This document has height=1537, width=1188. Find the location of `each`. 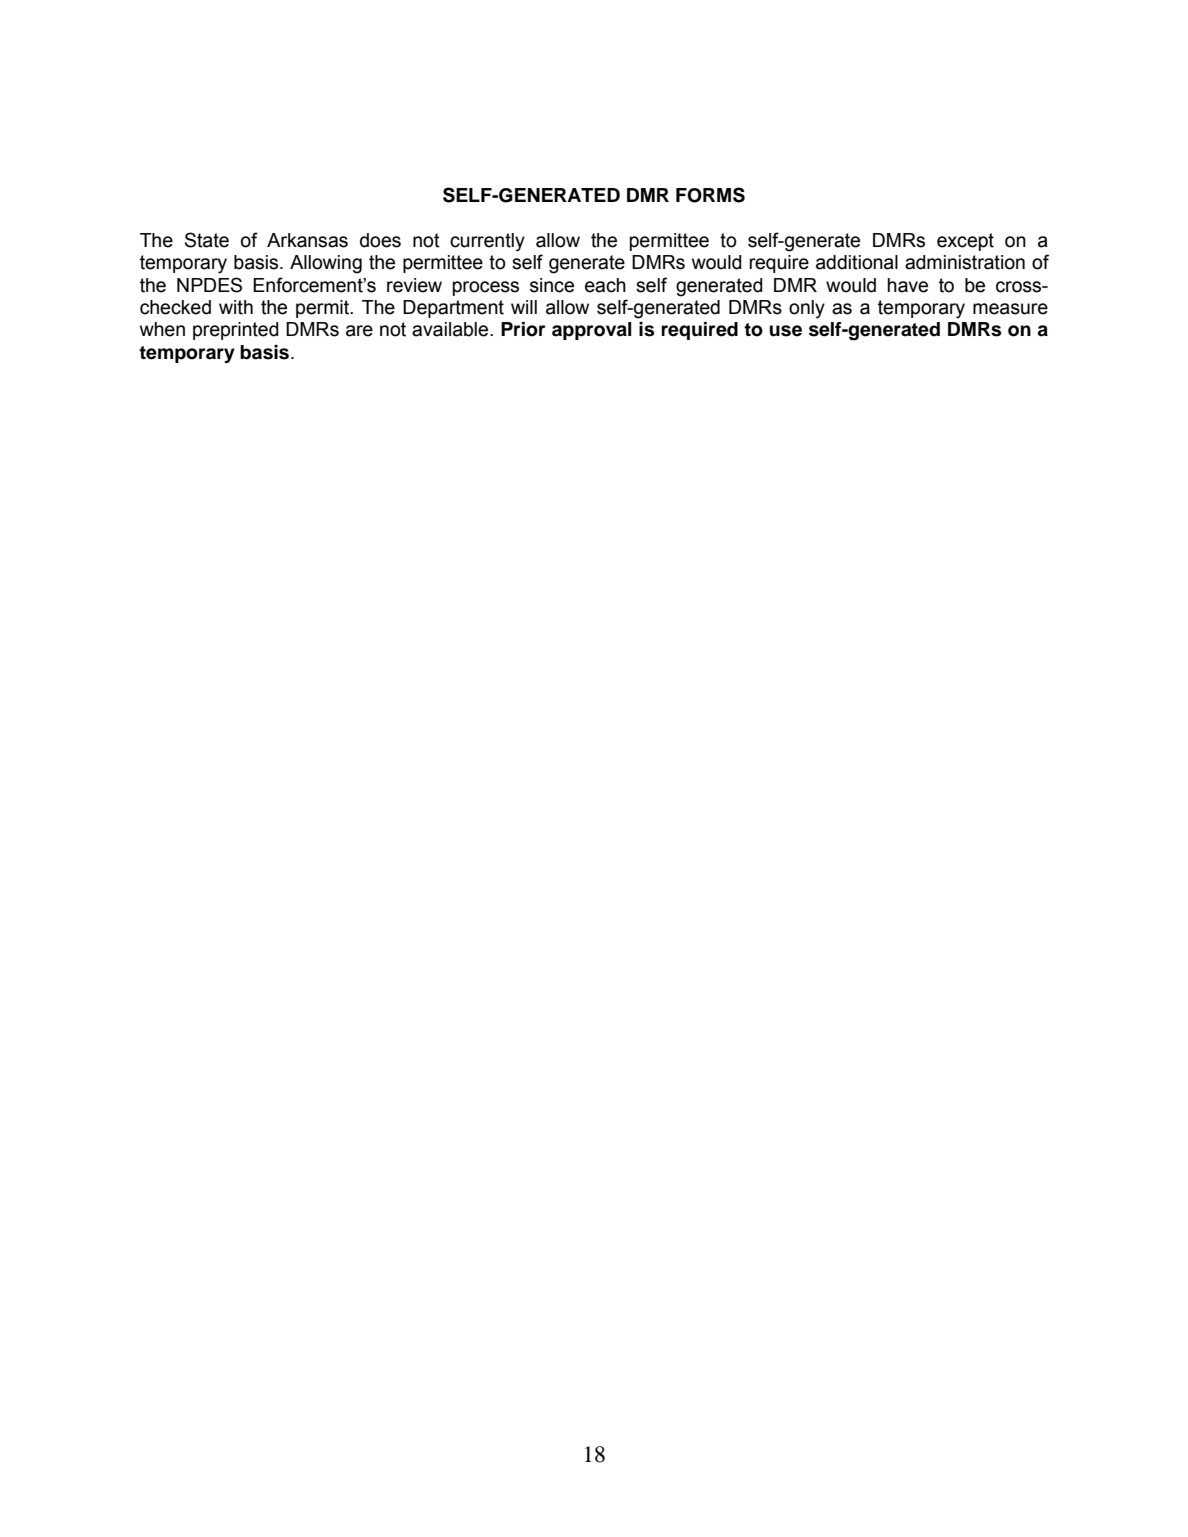

each is located at coordinates (605, 285).
